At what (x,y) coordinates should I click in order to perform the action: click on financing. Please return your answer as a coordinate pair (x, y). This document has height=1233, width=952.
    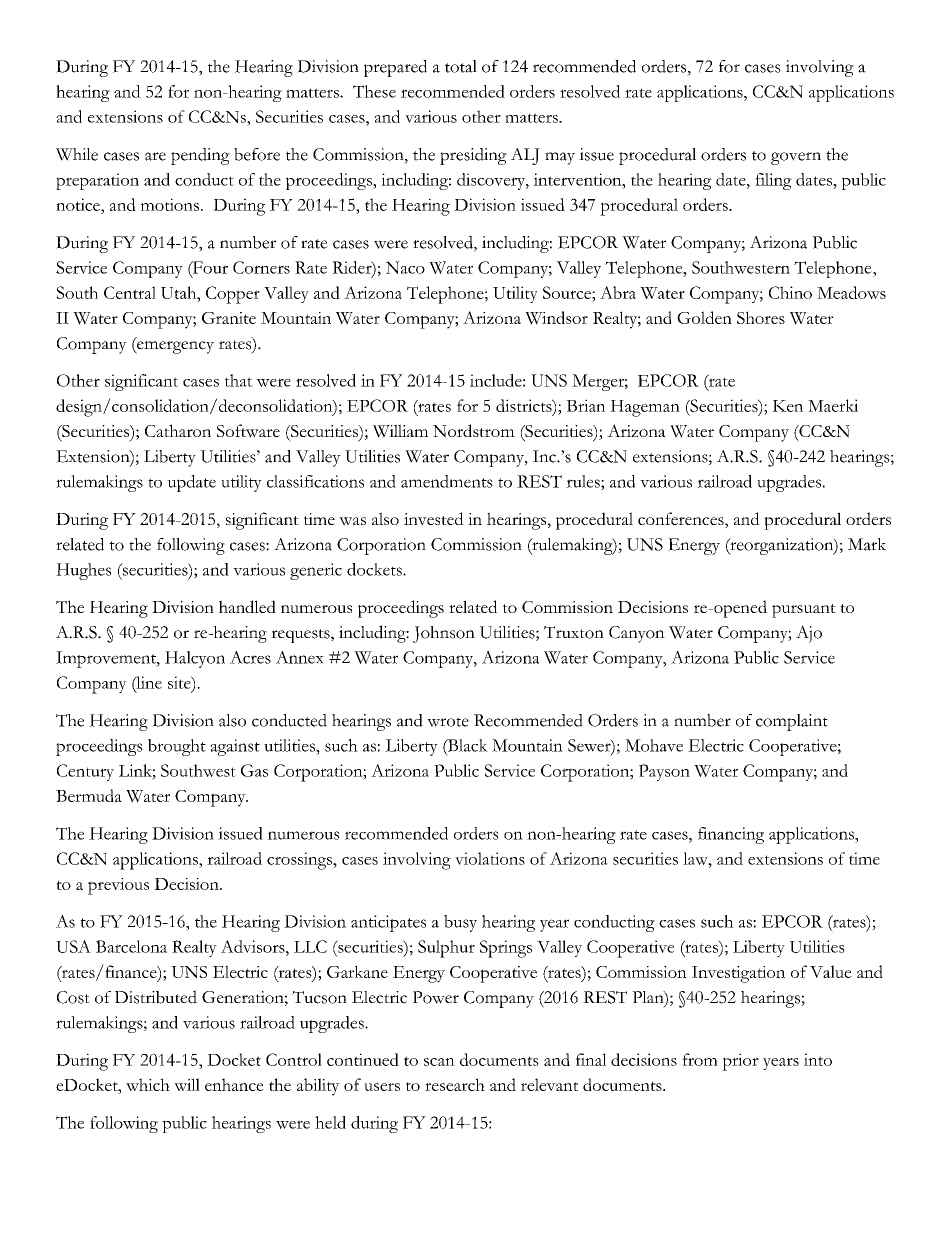
    Looking at the image, I should click on (731, 835).
